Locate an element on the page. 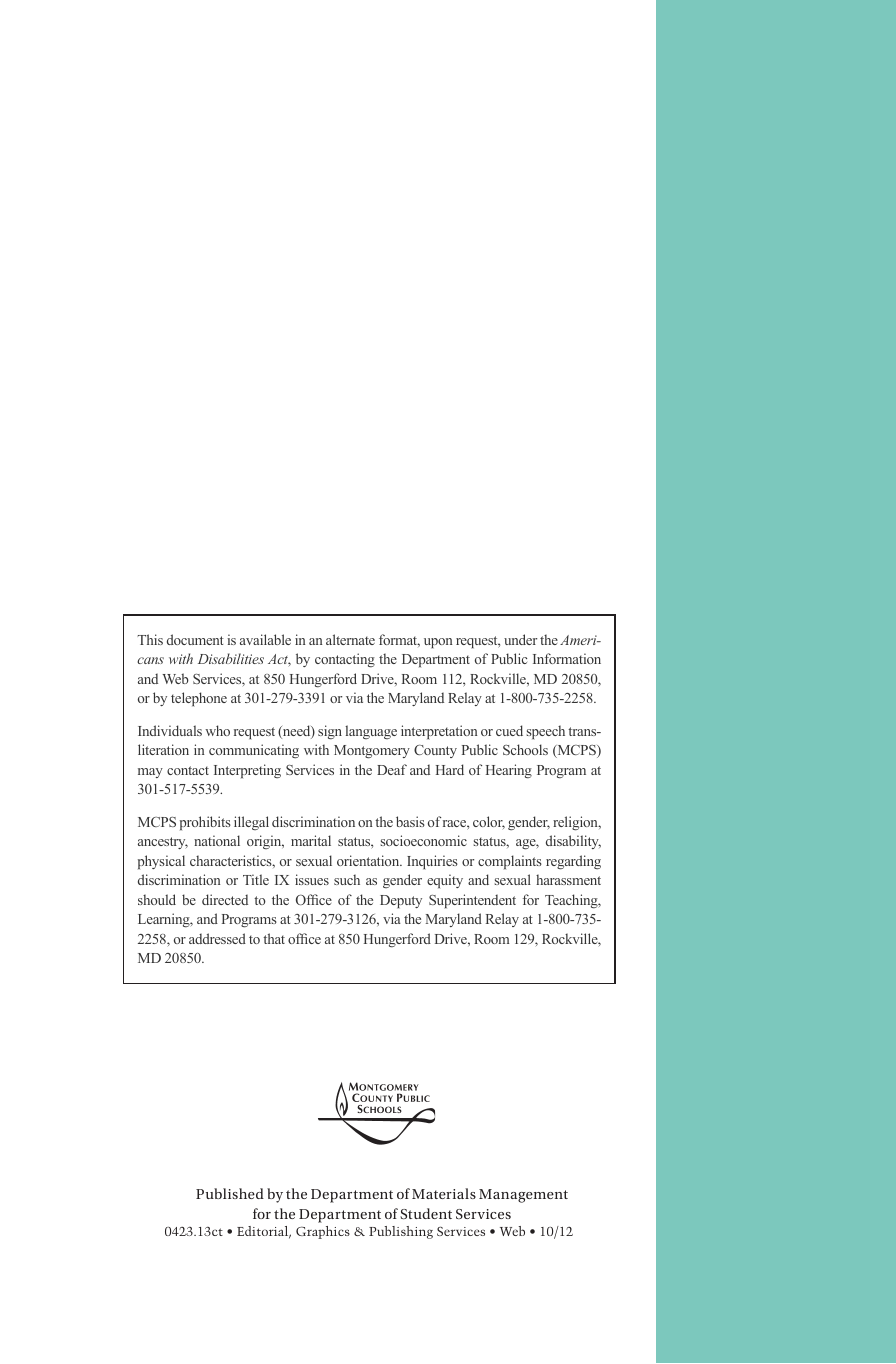 The image size is (896, 1364). alternate is located at coordinates (350, 639).
